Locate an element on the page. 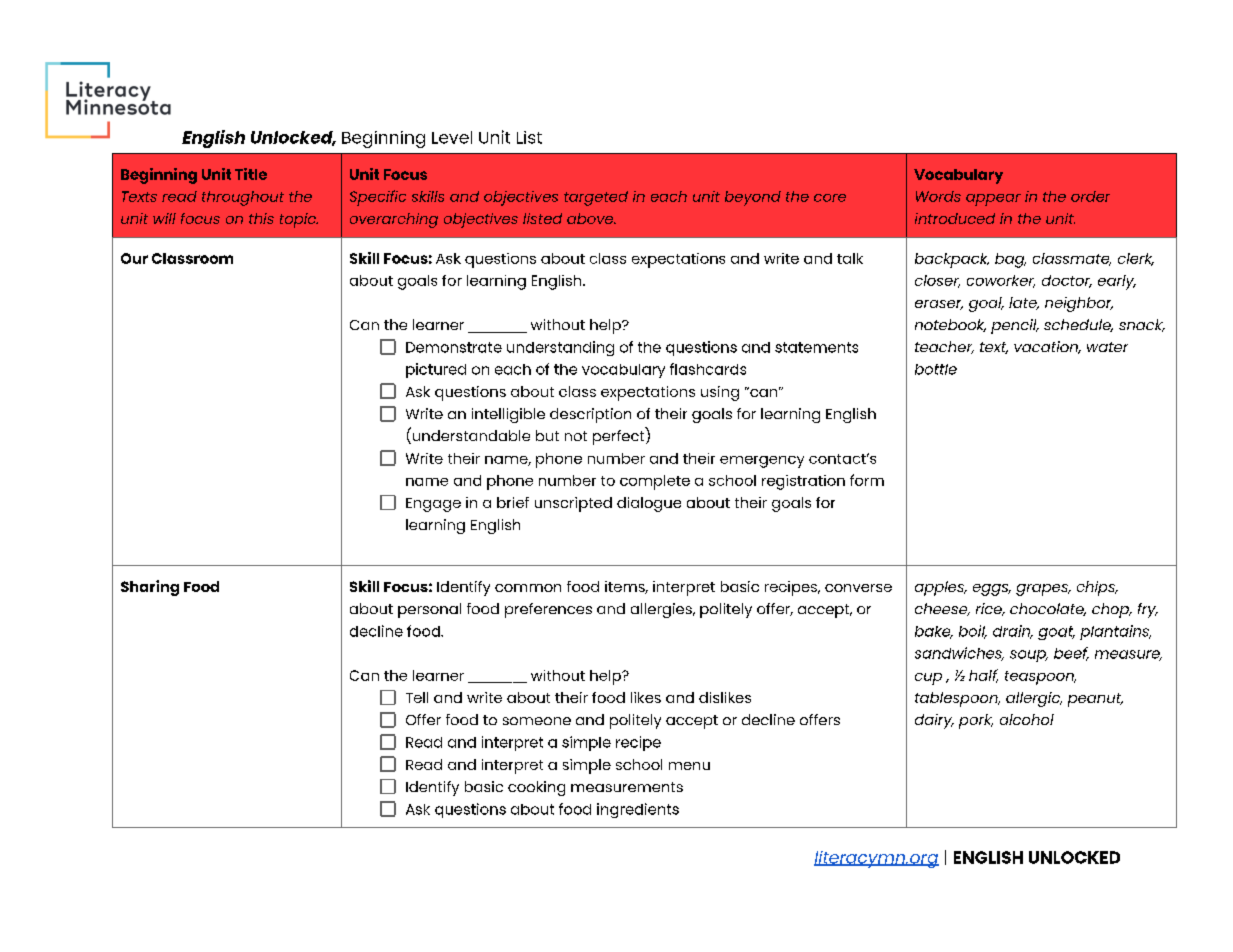 This page has width=1233, height=952. Engage is located at coordinates (433, 505).
